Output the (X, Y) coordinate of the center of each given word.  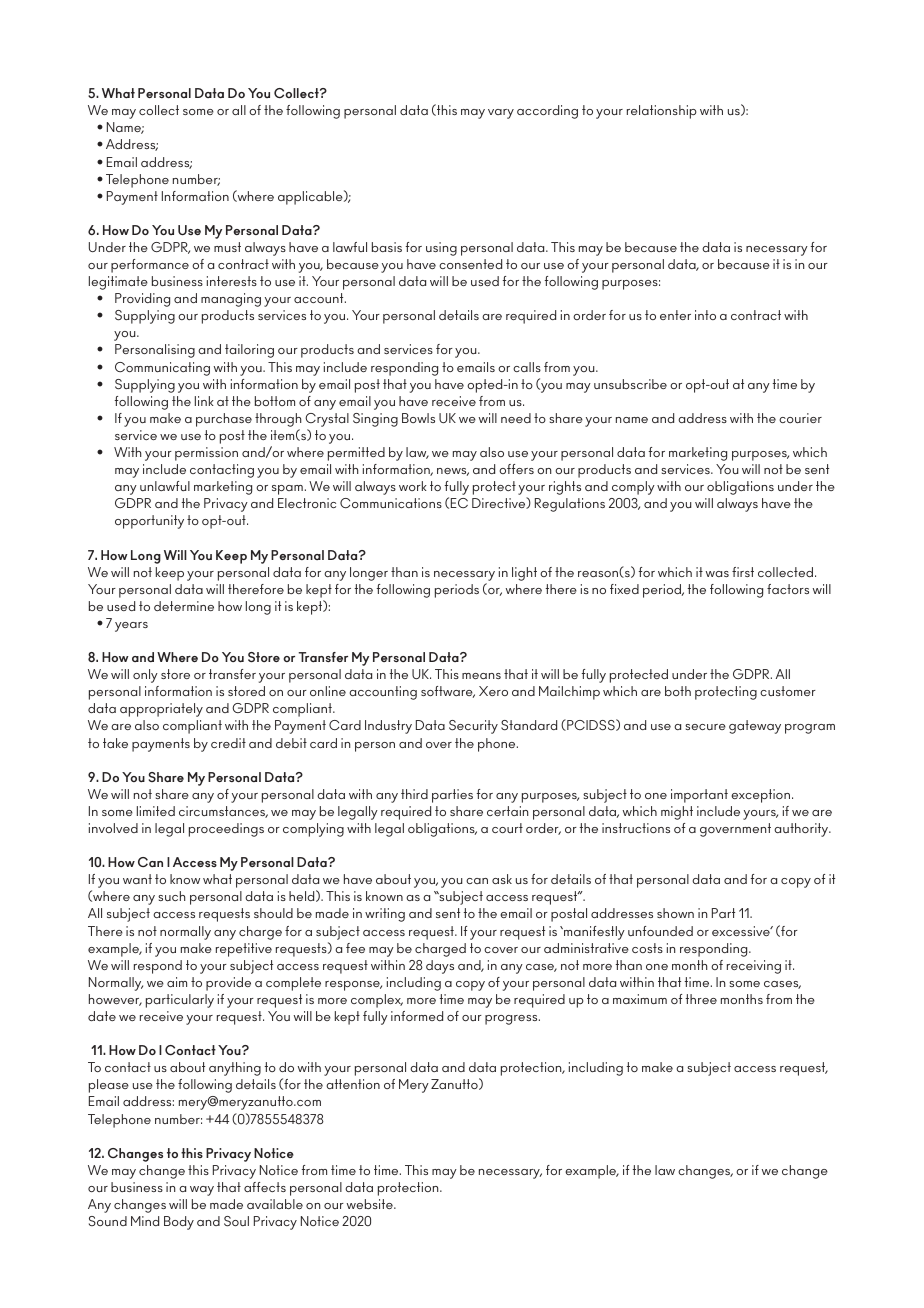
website (371, 1204)
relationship (662, 112)
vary (501, 114)
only (145, 676)
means (481, 676)
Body (179, 1223)
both (678, 691)
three (701, 999)
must (227, 247)
